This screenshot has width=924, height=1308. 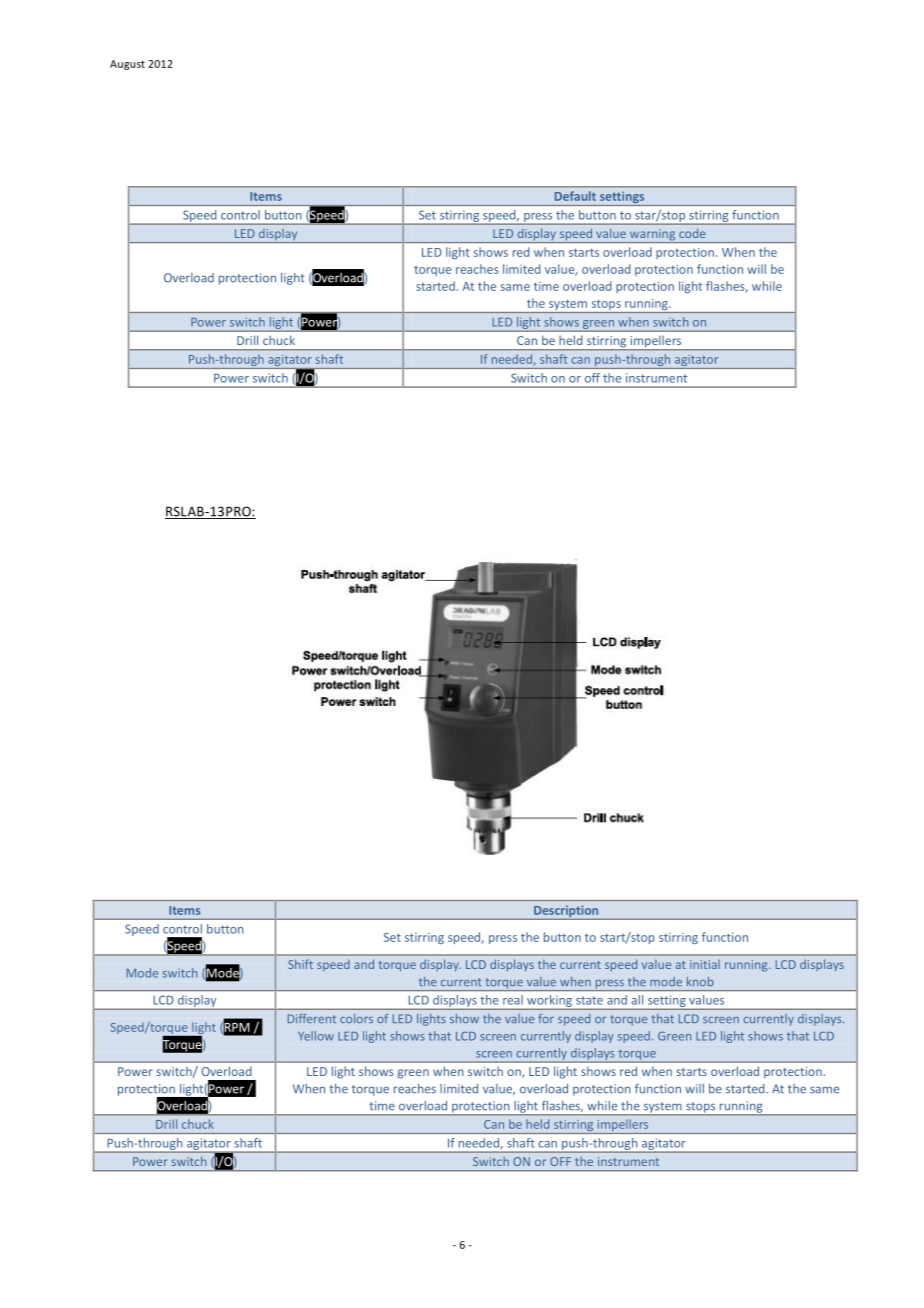 What do you see at coordinates (700, 981) in the screenshot?
I see `knob` at bounding box center [700, 981].
